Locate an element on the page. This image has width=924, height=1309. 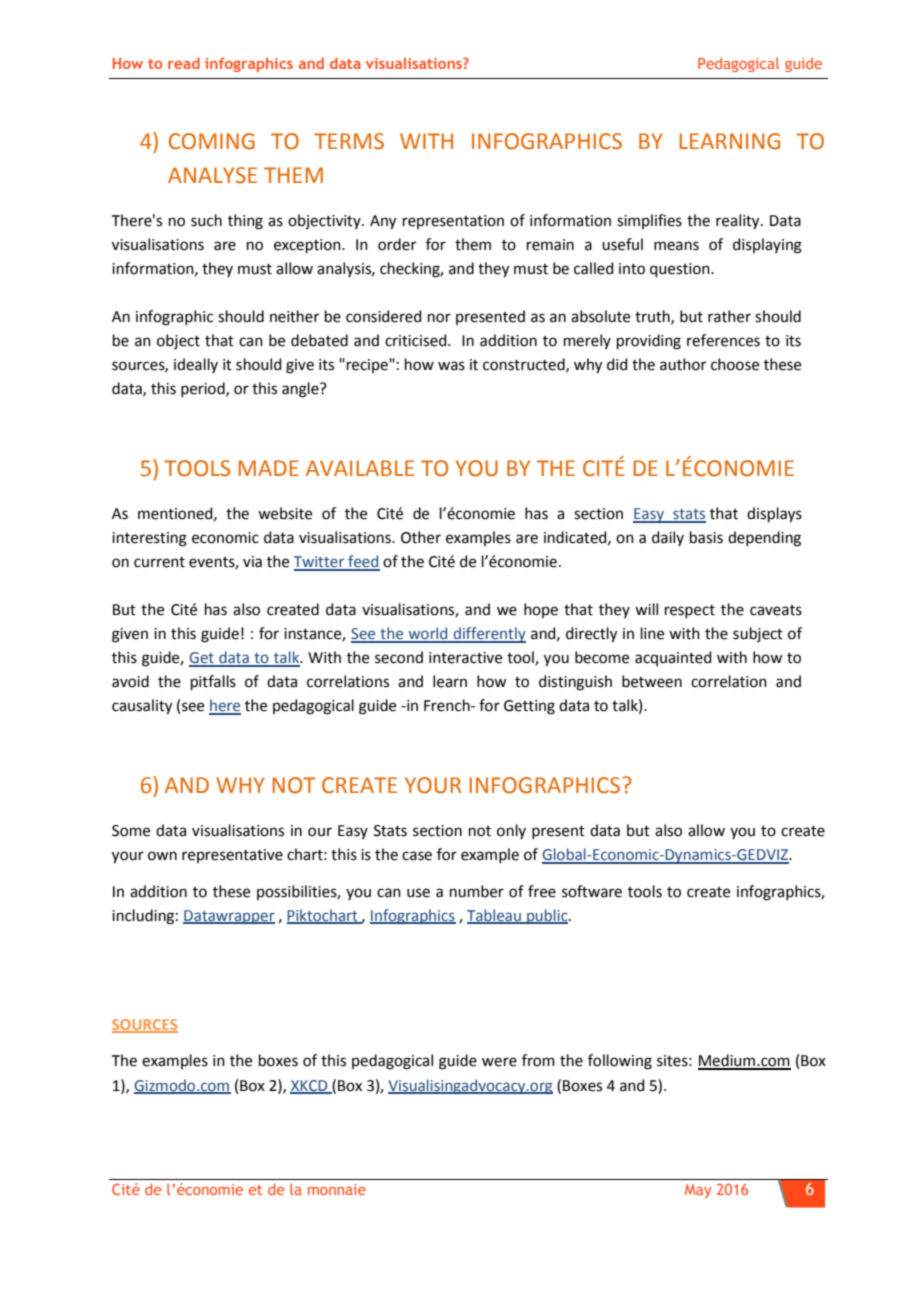
XKCD is located at coordinates (310, 1086).
